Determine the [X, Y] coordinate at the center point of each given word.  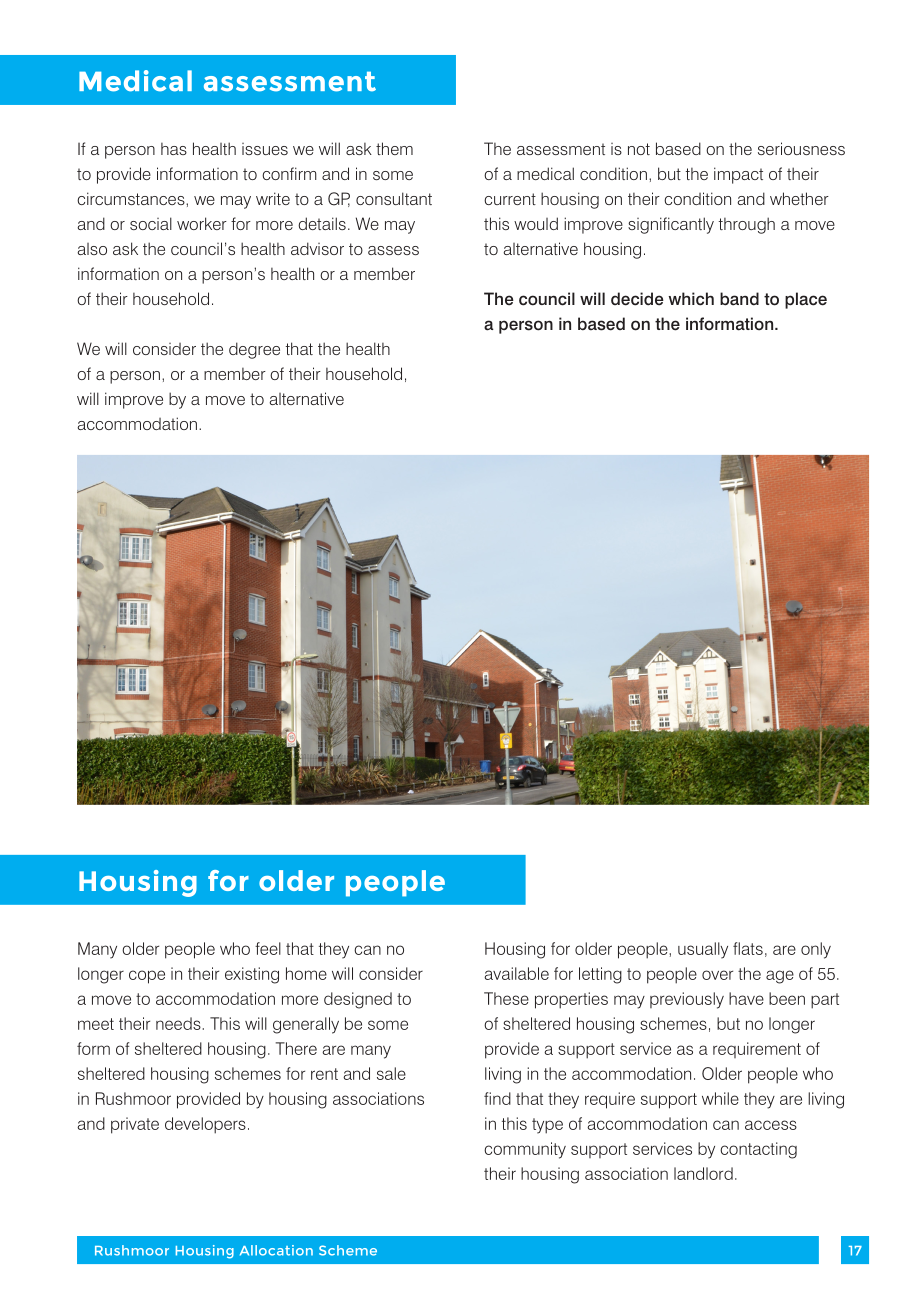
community [525, 1150]
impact [738, 175]
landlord [703, 1173]
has [174, 149]
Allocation [276, 1250]
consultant [394, 198]
